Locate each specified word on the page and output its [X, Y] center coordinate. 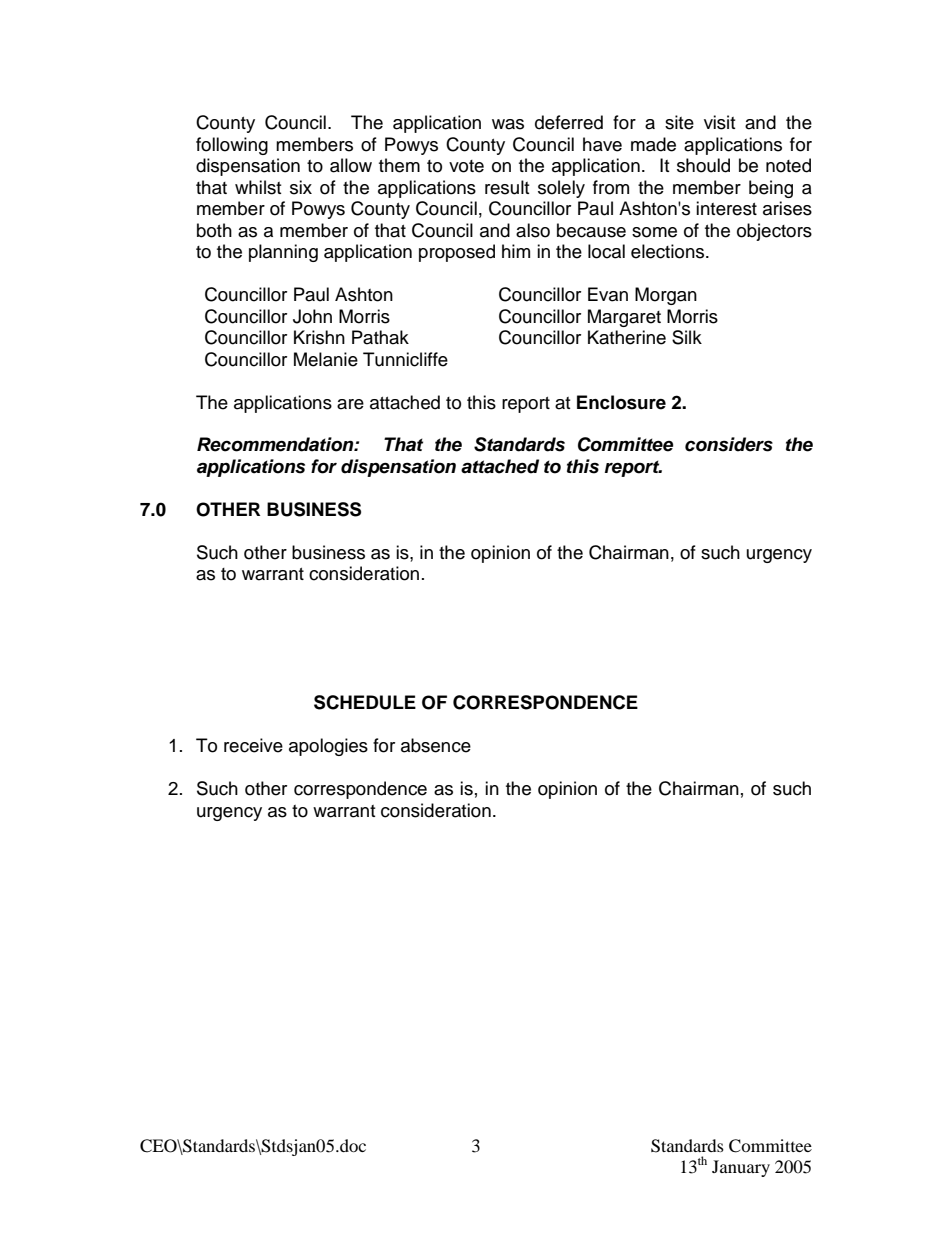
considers [729, 444]
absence [436, 745]
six [301, 187]
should [703, 165]
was [508, 124]
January [741, 1168]
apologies [328, 747]
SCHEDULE [365, 702]
